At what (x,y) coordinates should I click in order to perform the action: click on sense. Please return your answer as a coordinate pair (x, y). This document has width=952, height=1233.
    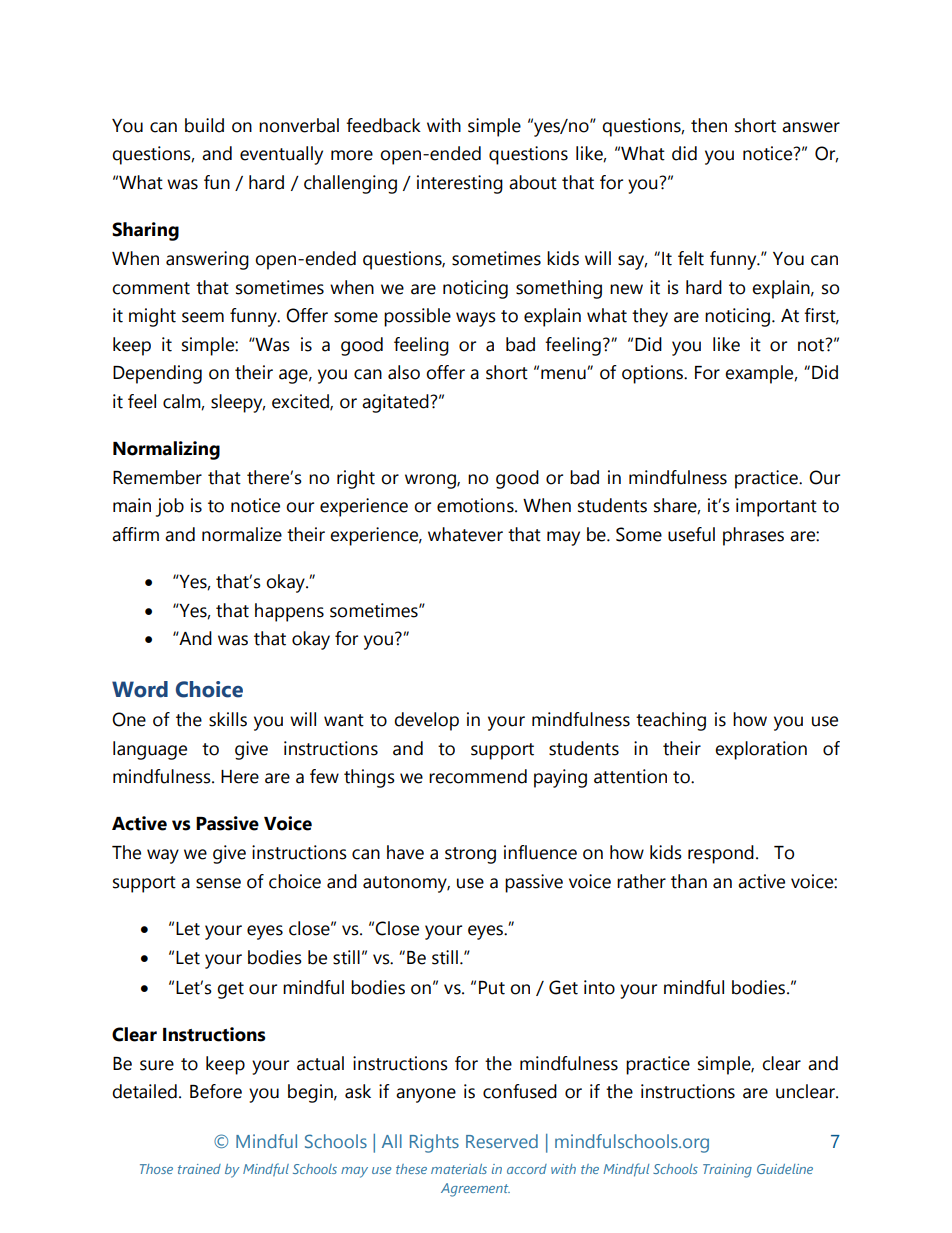
    Looking at the image, I should click on (218, 883).
